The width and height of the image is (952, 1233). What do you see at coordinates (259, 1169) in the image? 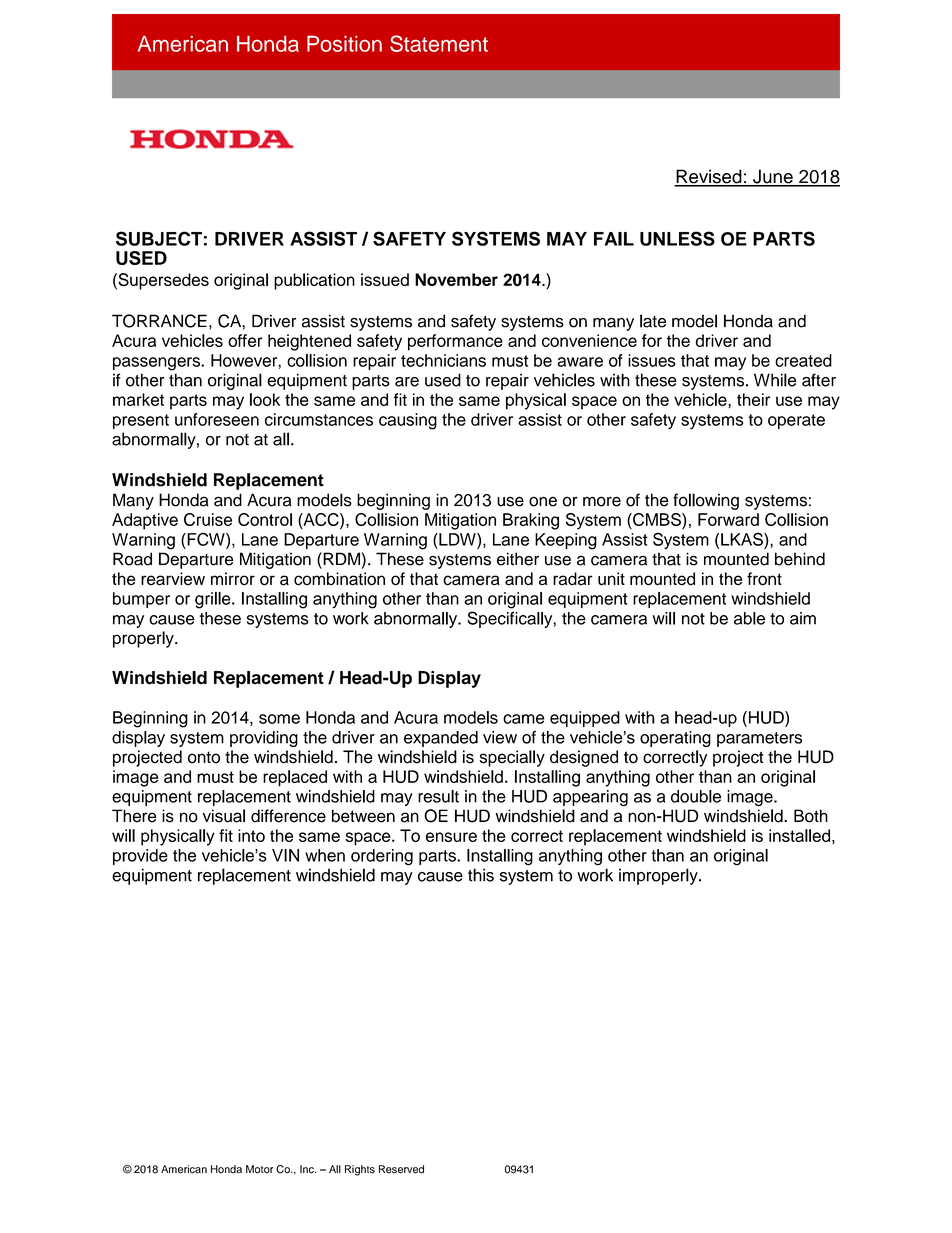
I see `Motor` at bounding box center [259, 1169].
